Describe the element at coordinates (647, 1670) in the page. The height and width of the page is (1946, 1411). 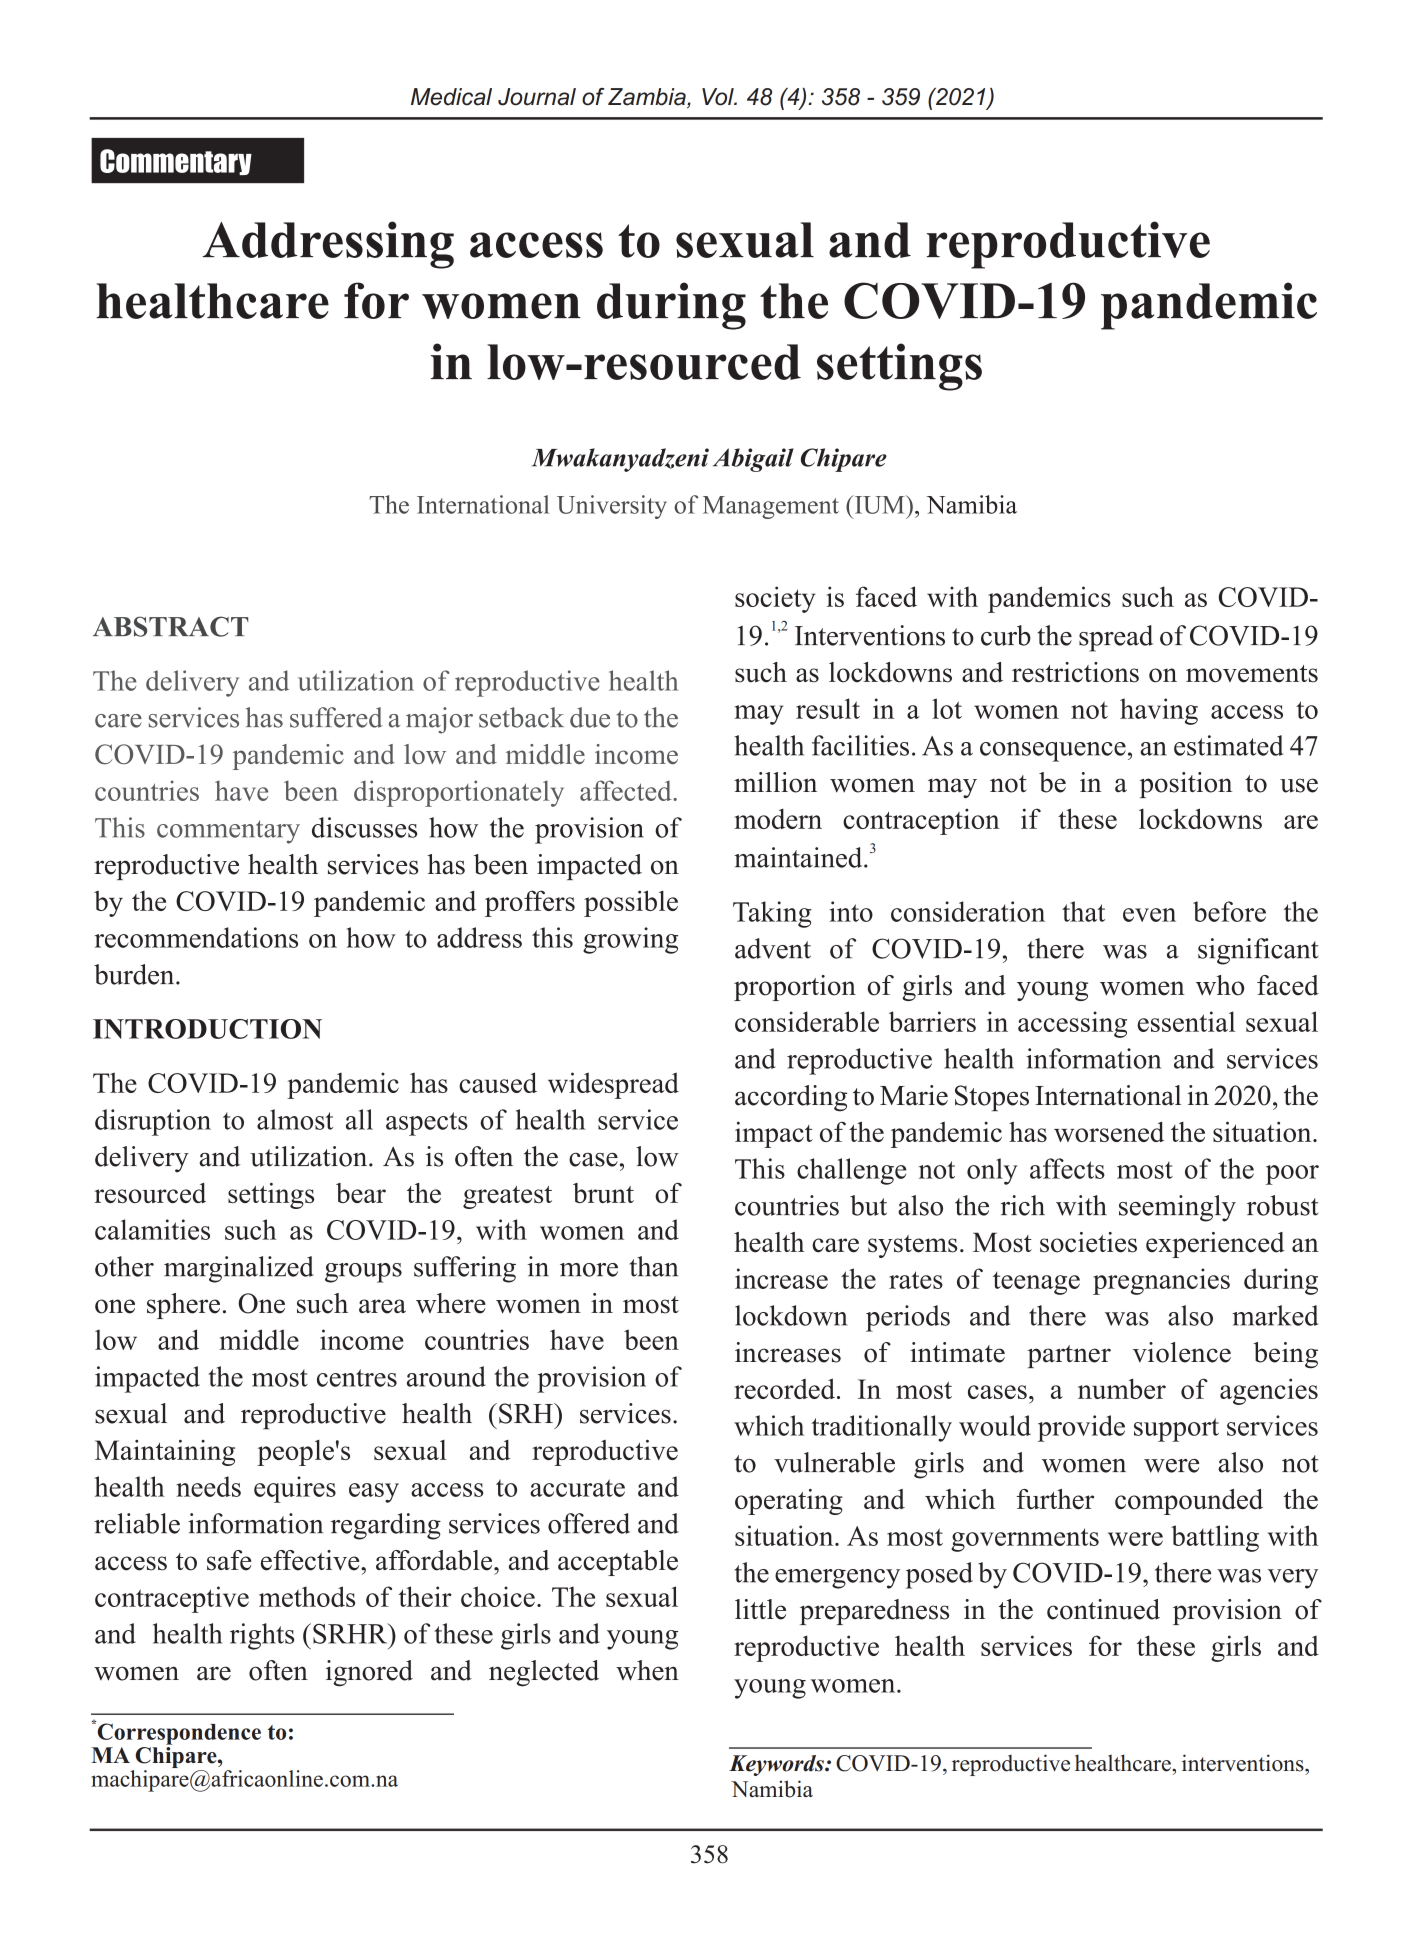
I see `when` at that location.
